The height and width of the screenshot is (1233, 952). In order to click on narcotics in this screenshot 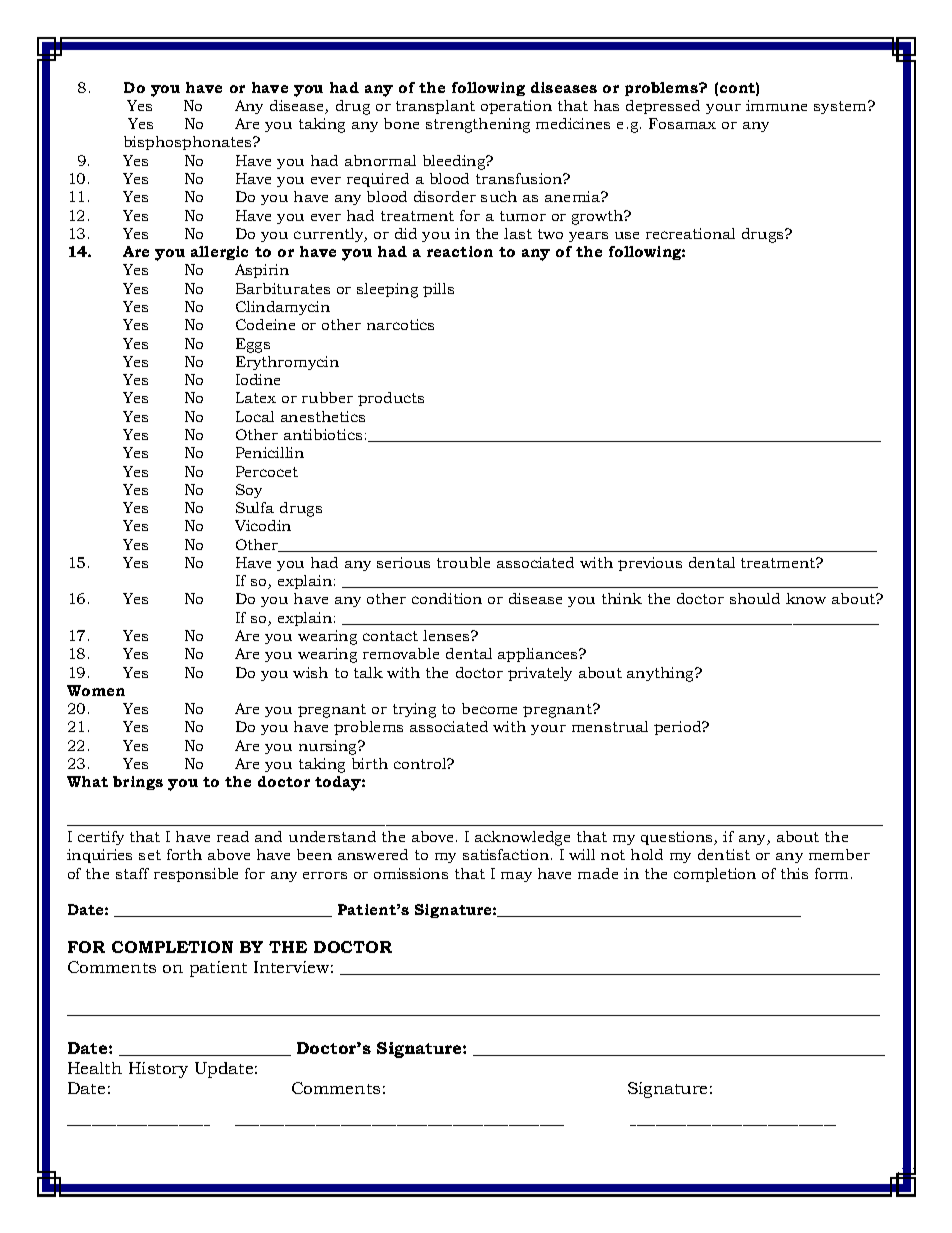, I will do `click(400, 324)`.
